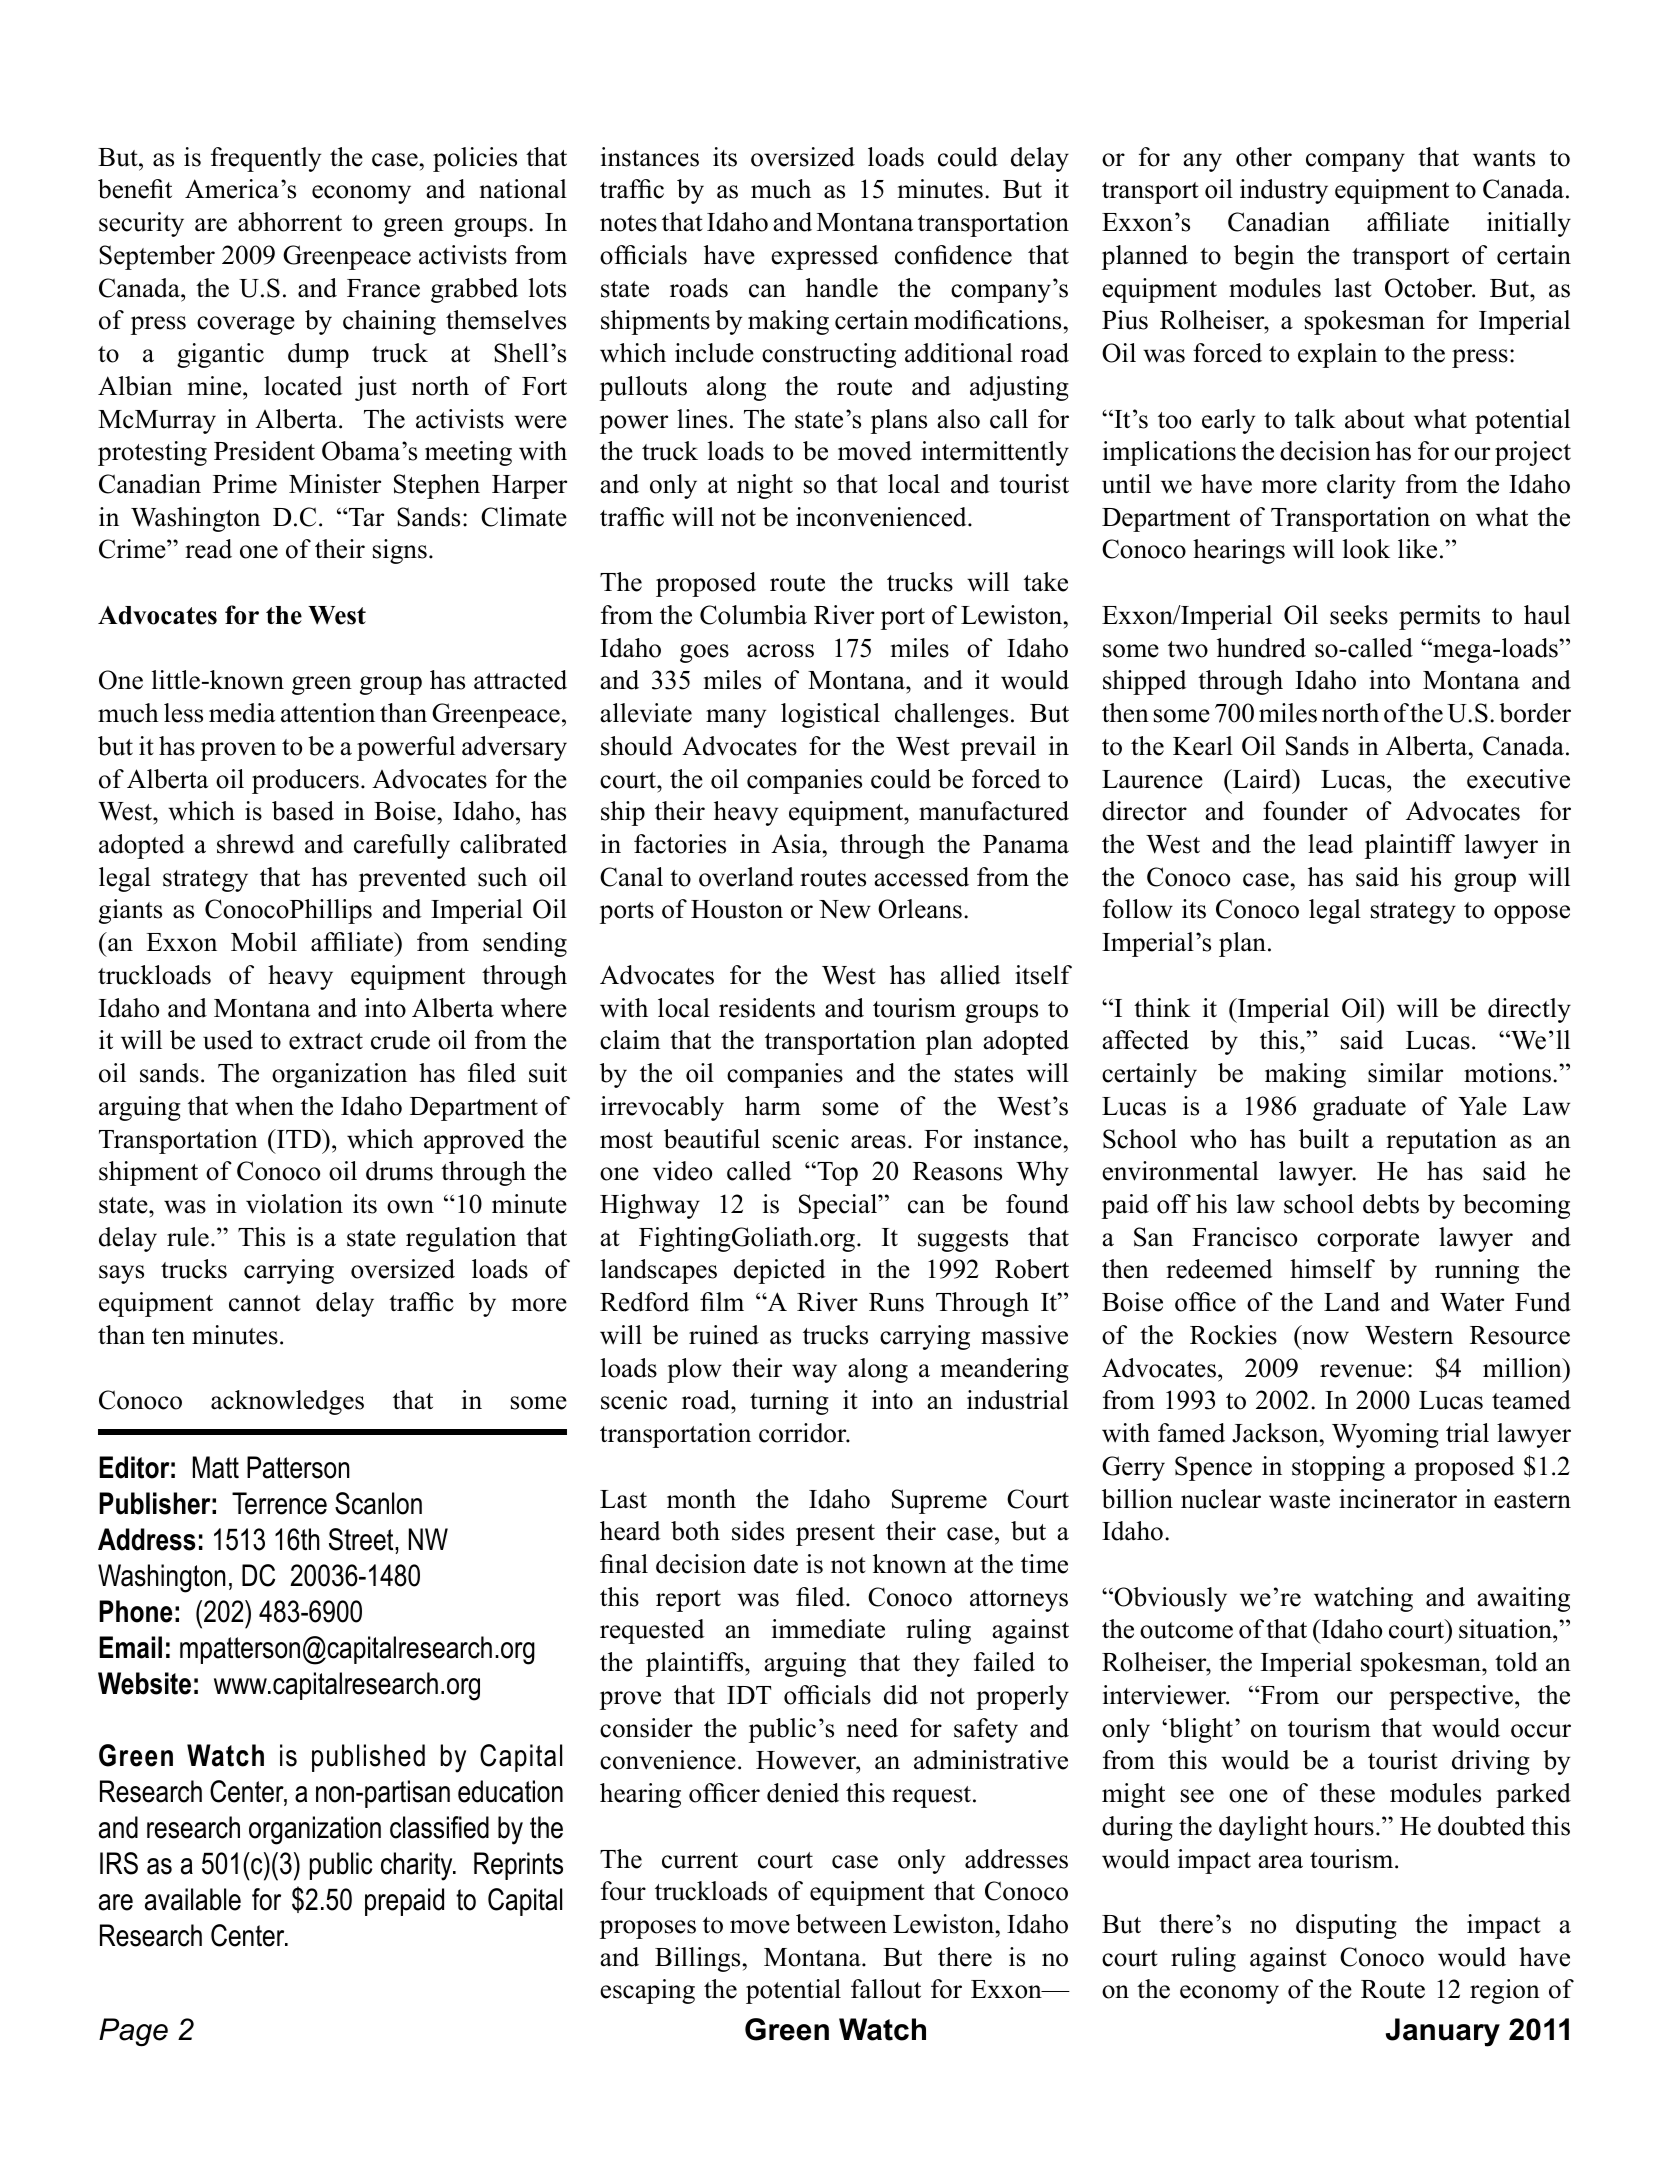 The height and width of the screenshot is (2160, 1669). I want to click on available, so click(193, 1899).
